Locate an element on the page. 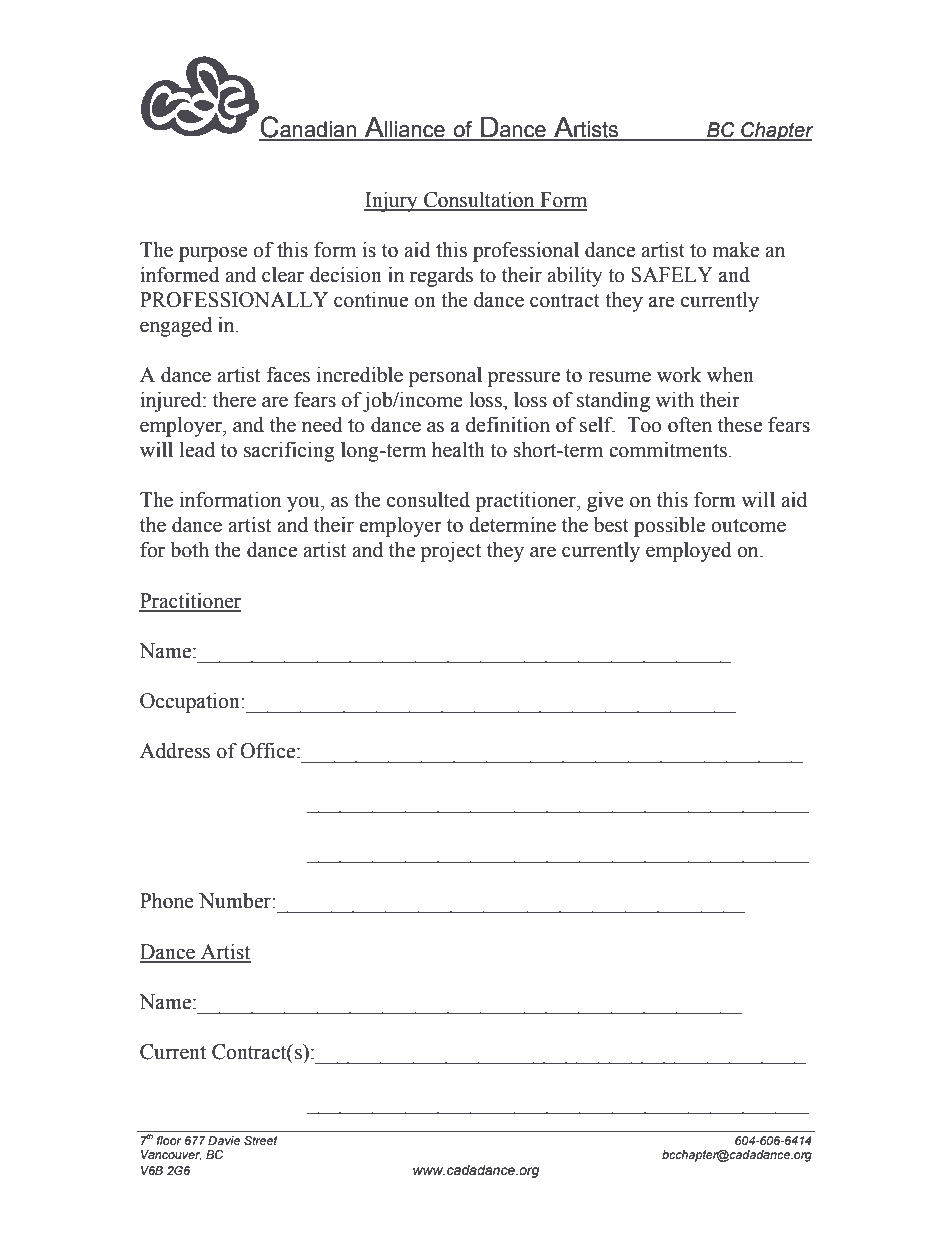 The height and width of the document is (1233, 952). Phone is located at coordinates (167, 901).
